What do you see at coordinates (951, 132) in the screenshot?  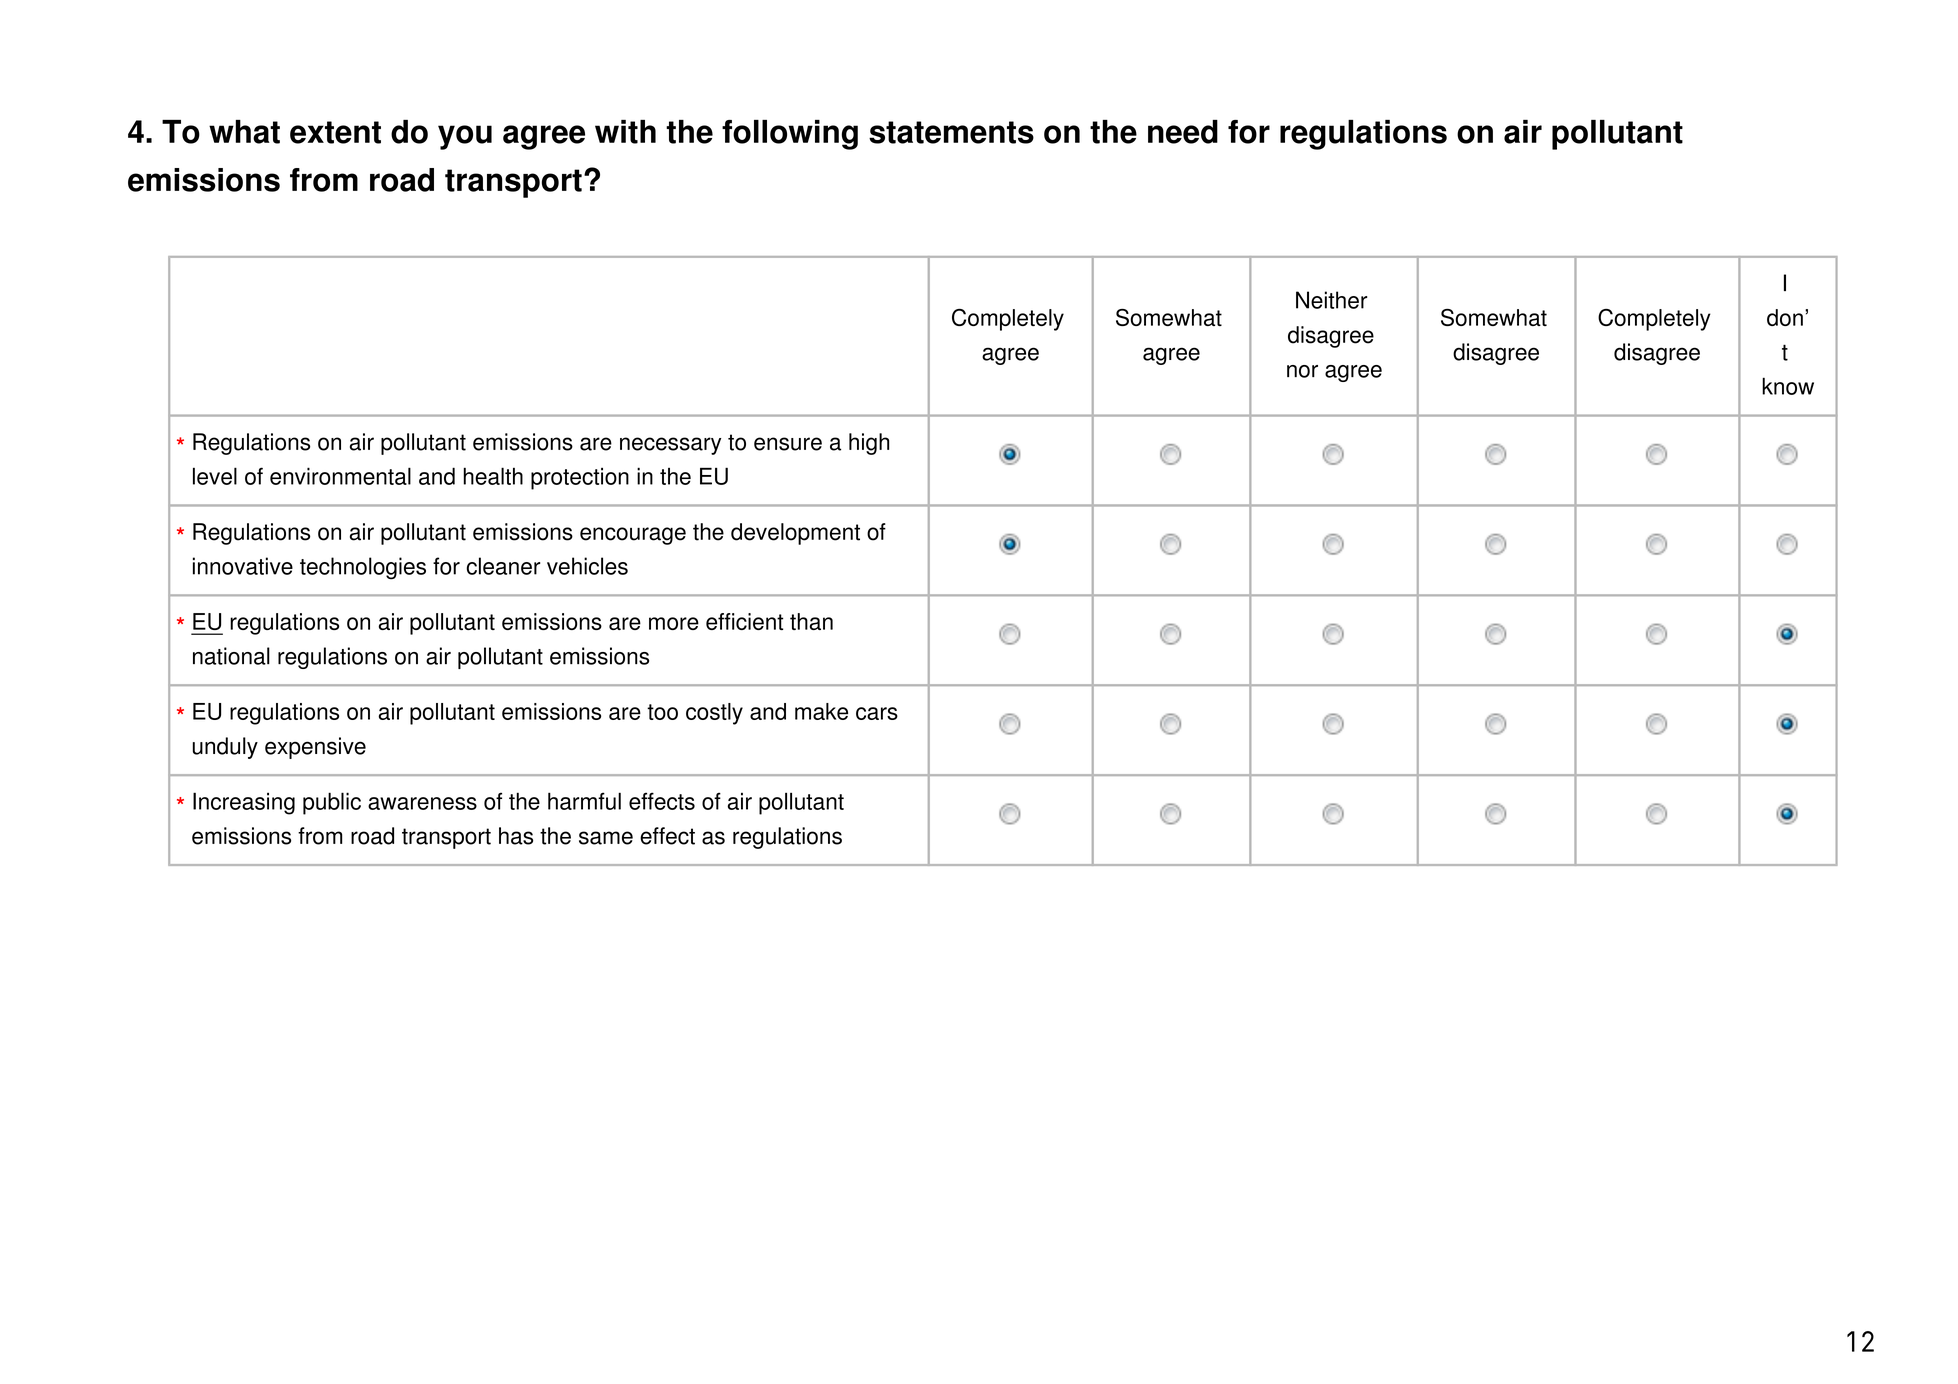 I see `statements` at bounding box center [951, 132].
